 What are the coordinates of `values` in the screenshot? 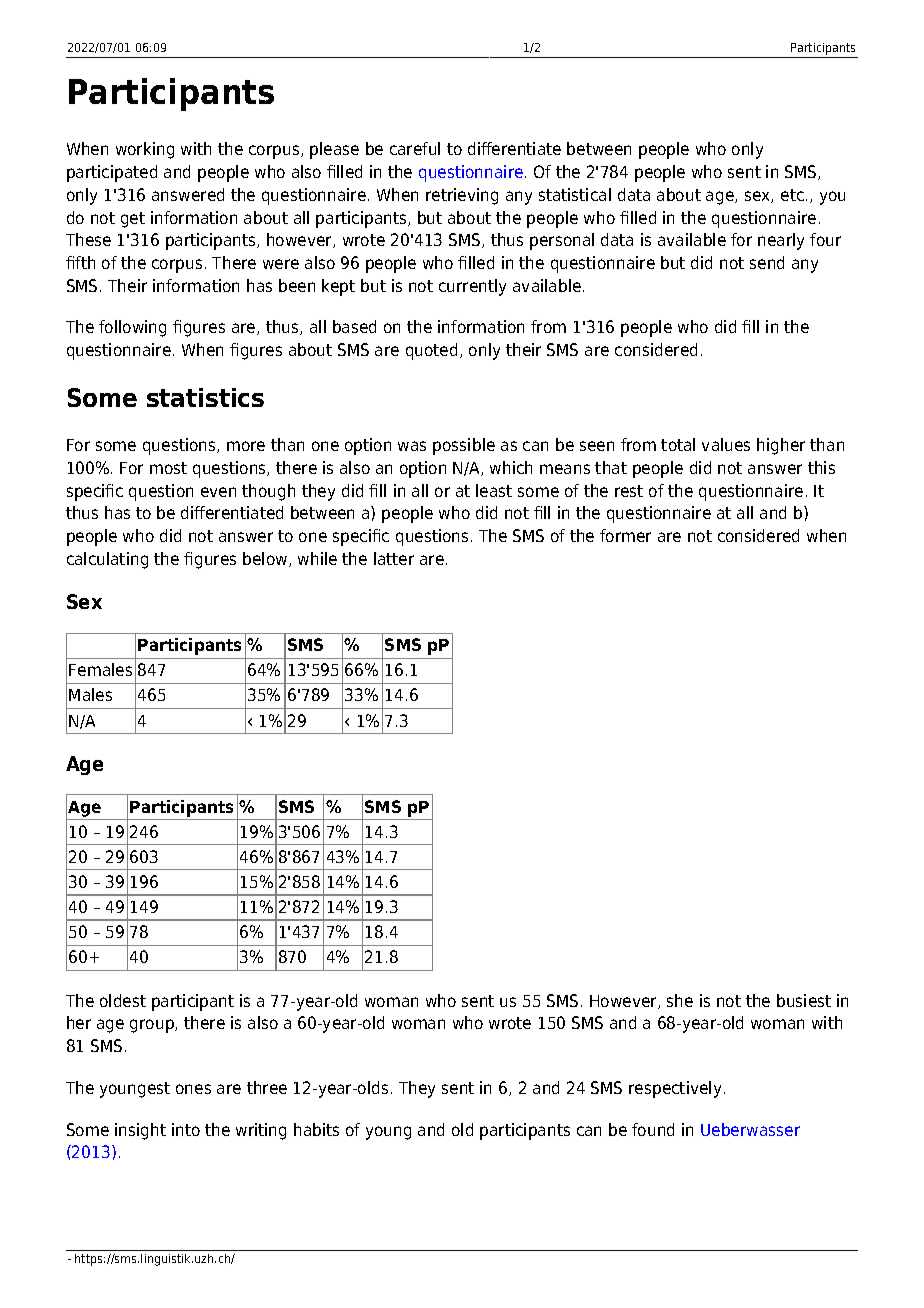 It's located at (726, 444).
